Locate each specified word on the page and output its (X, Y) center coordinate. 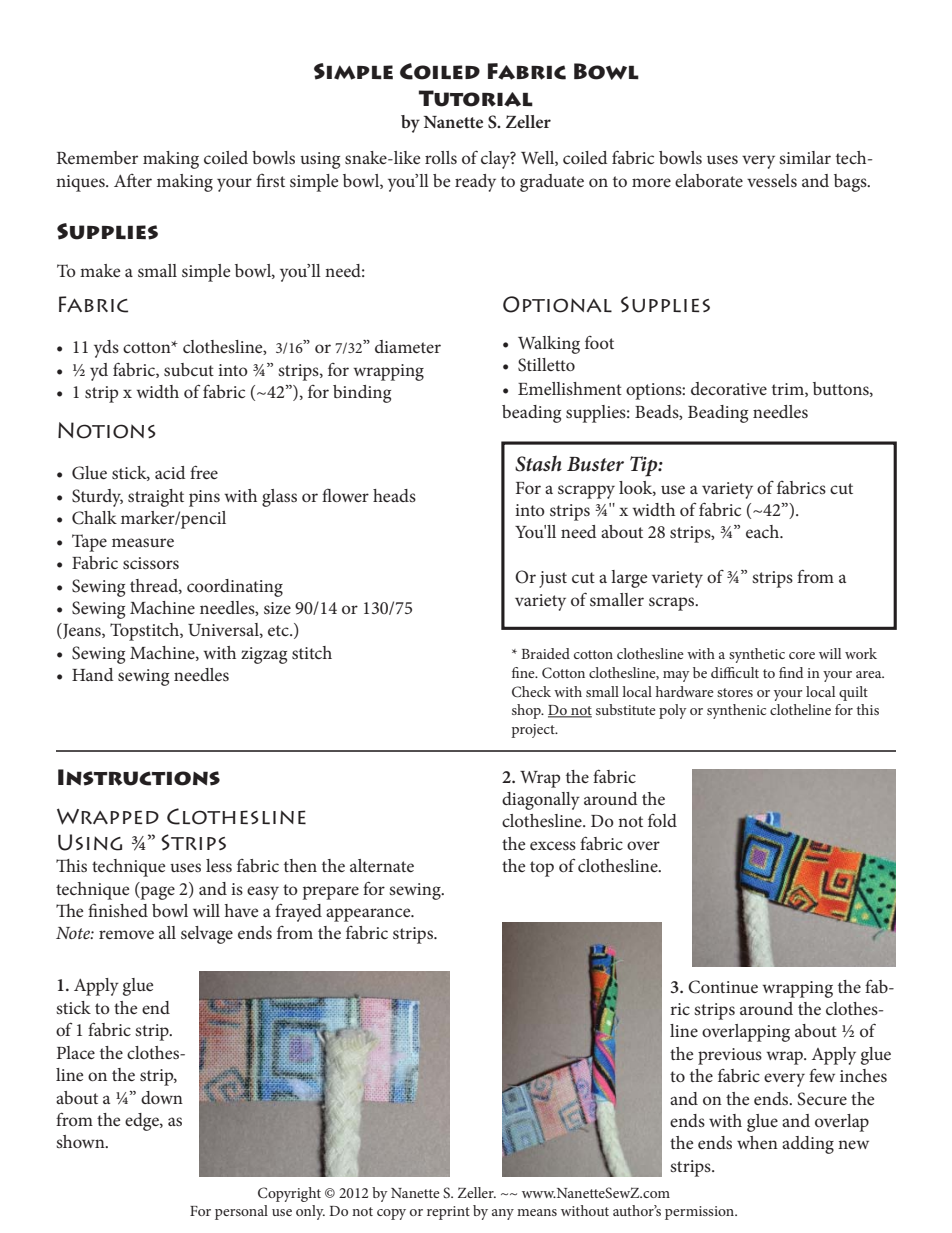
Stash (538, 463)
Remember (97, 157)
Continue (723, 987)
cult (747, 672)
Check (531, 692)
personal (241, 1212)
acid (170, 472)
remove (126, 934)
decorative (729, 388)
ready (475, 183)
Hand (92, 674)
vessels (772, 180)
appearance (369, 915)
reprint (448, 1213)
